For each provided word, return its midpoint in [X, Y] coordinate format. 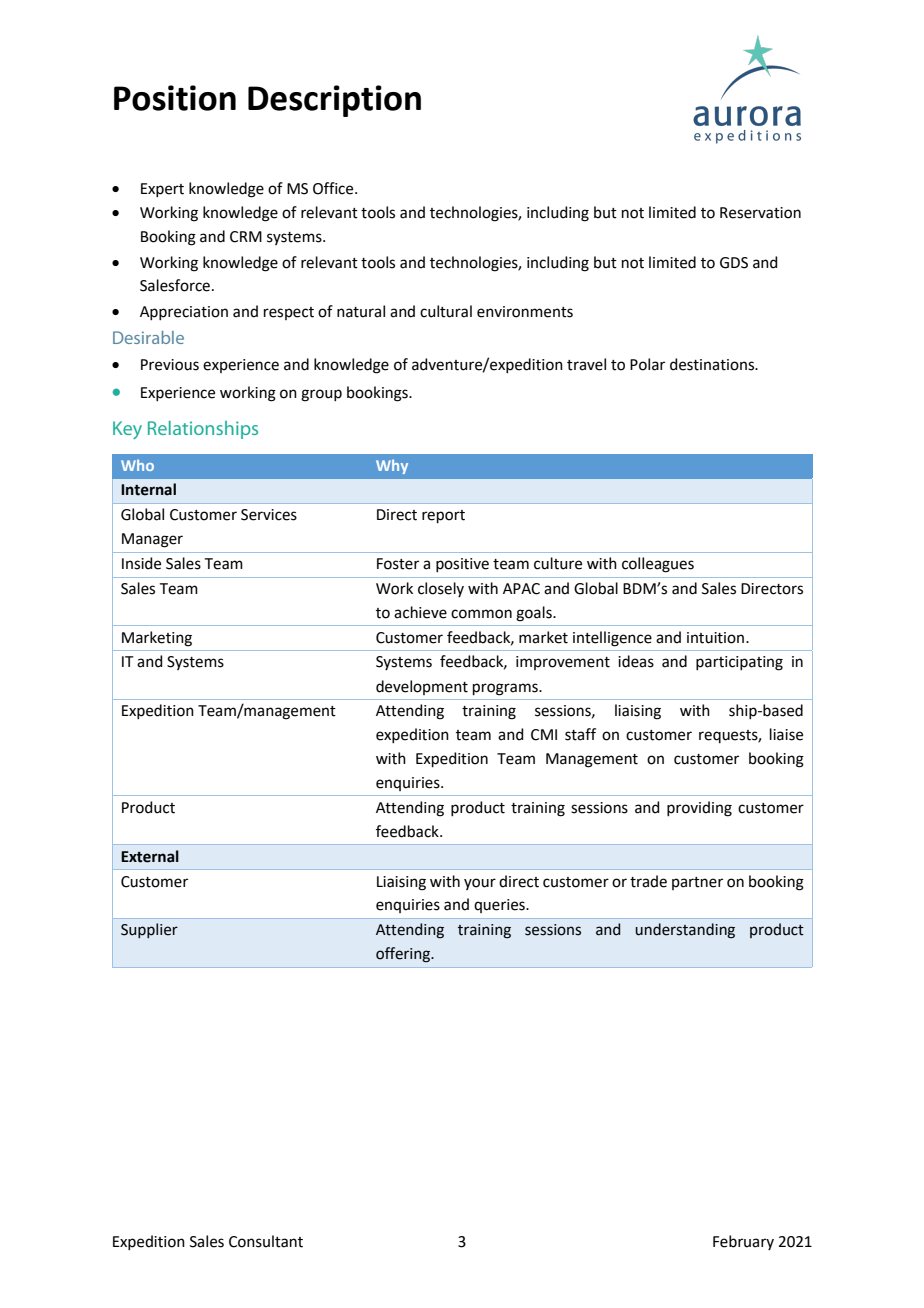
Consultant [266, 1241]
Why [392, 466]
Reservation [760, 213]
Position [175, 98]
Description [334, 101]
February [743, 1242]
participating [739, 663]
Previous [170, 365]
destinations [713, 364]
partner [697, 883]
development [422, 687]
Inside [141, 563]
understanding [685, 931]
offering [404, 955]
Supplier [149, 930]
